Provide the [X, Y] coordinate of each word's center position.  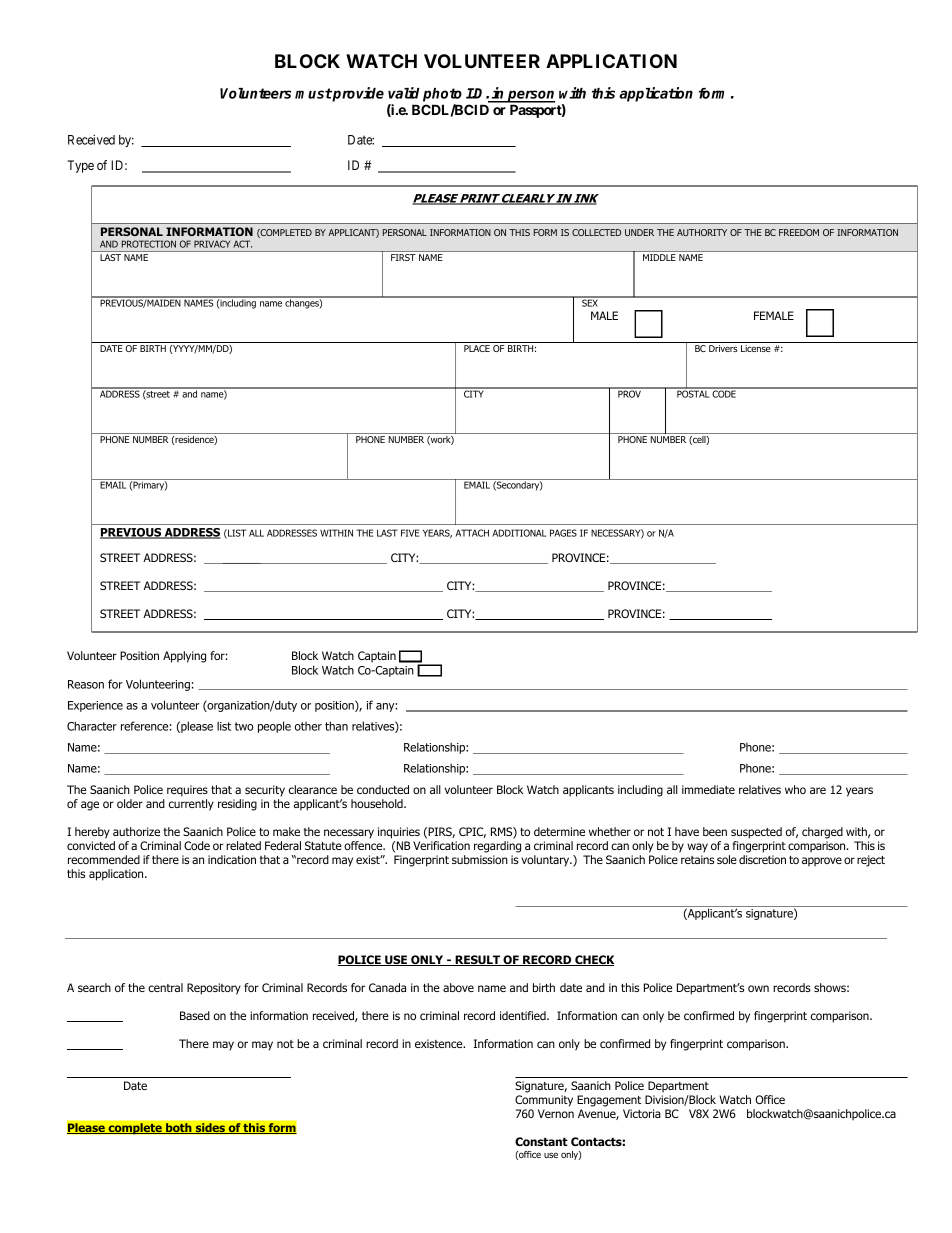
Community [544, 1101]
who [795, 789]
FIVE [410, 533]
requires [187, 791]
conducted [383, 789]
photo [442, 95]
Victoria [642, 1113]
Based [195, 1015]
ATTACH [472, 533]
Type [81, 166]
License [756, 348]
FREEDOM [799, 232]
